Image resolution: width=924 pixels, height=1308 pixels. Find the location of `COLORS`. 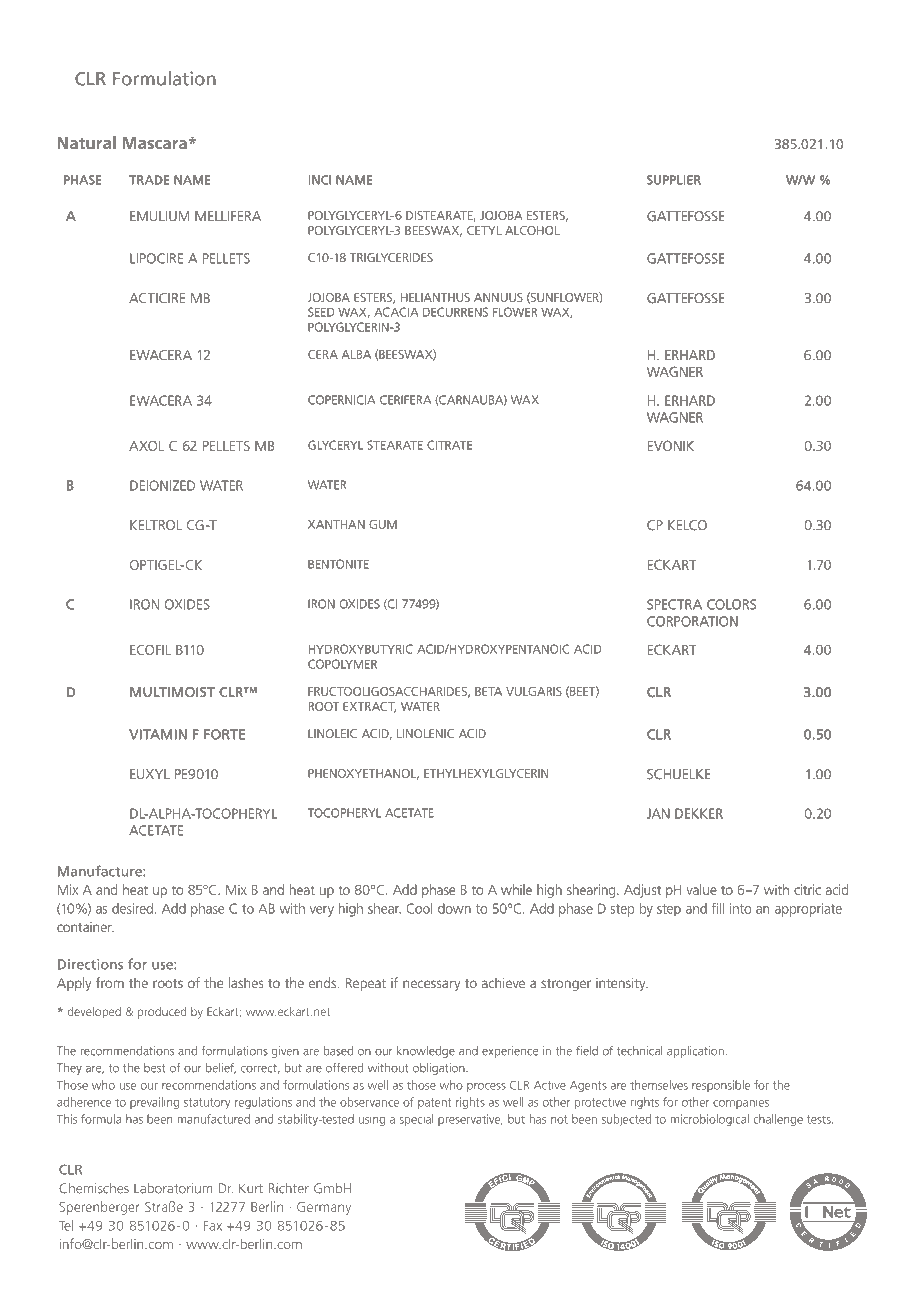

COLORS is located at coordinates (731, 604).
